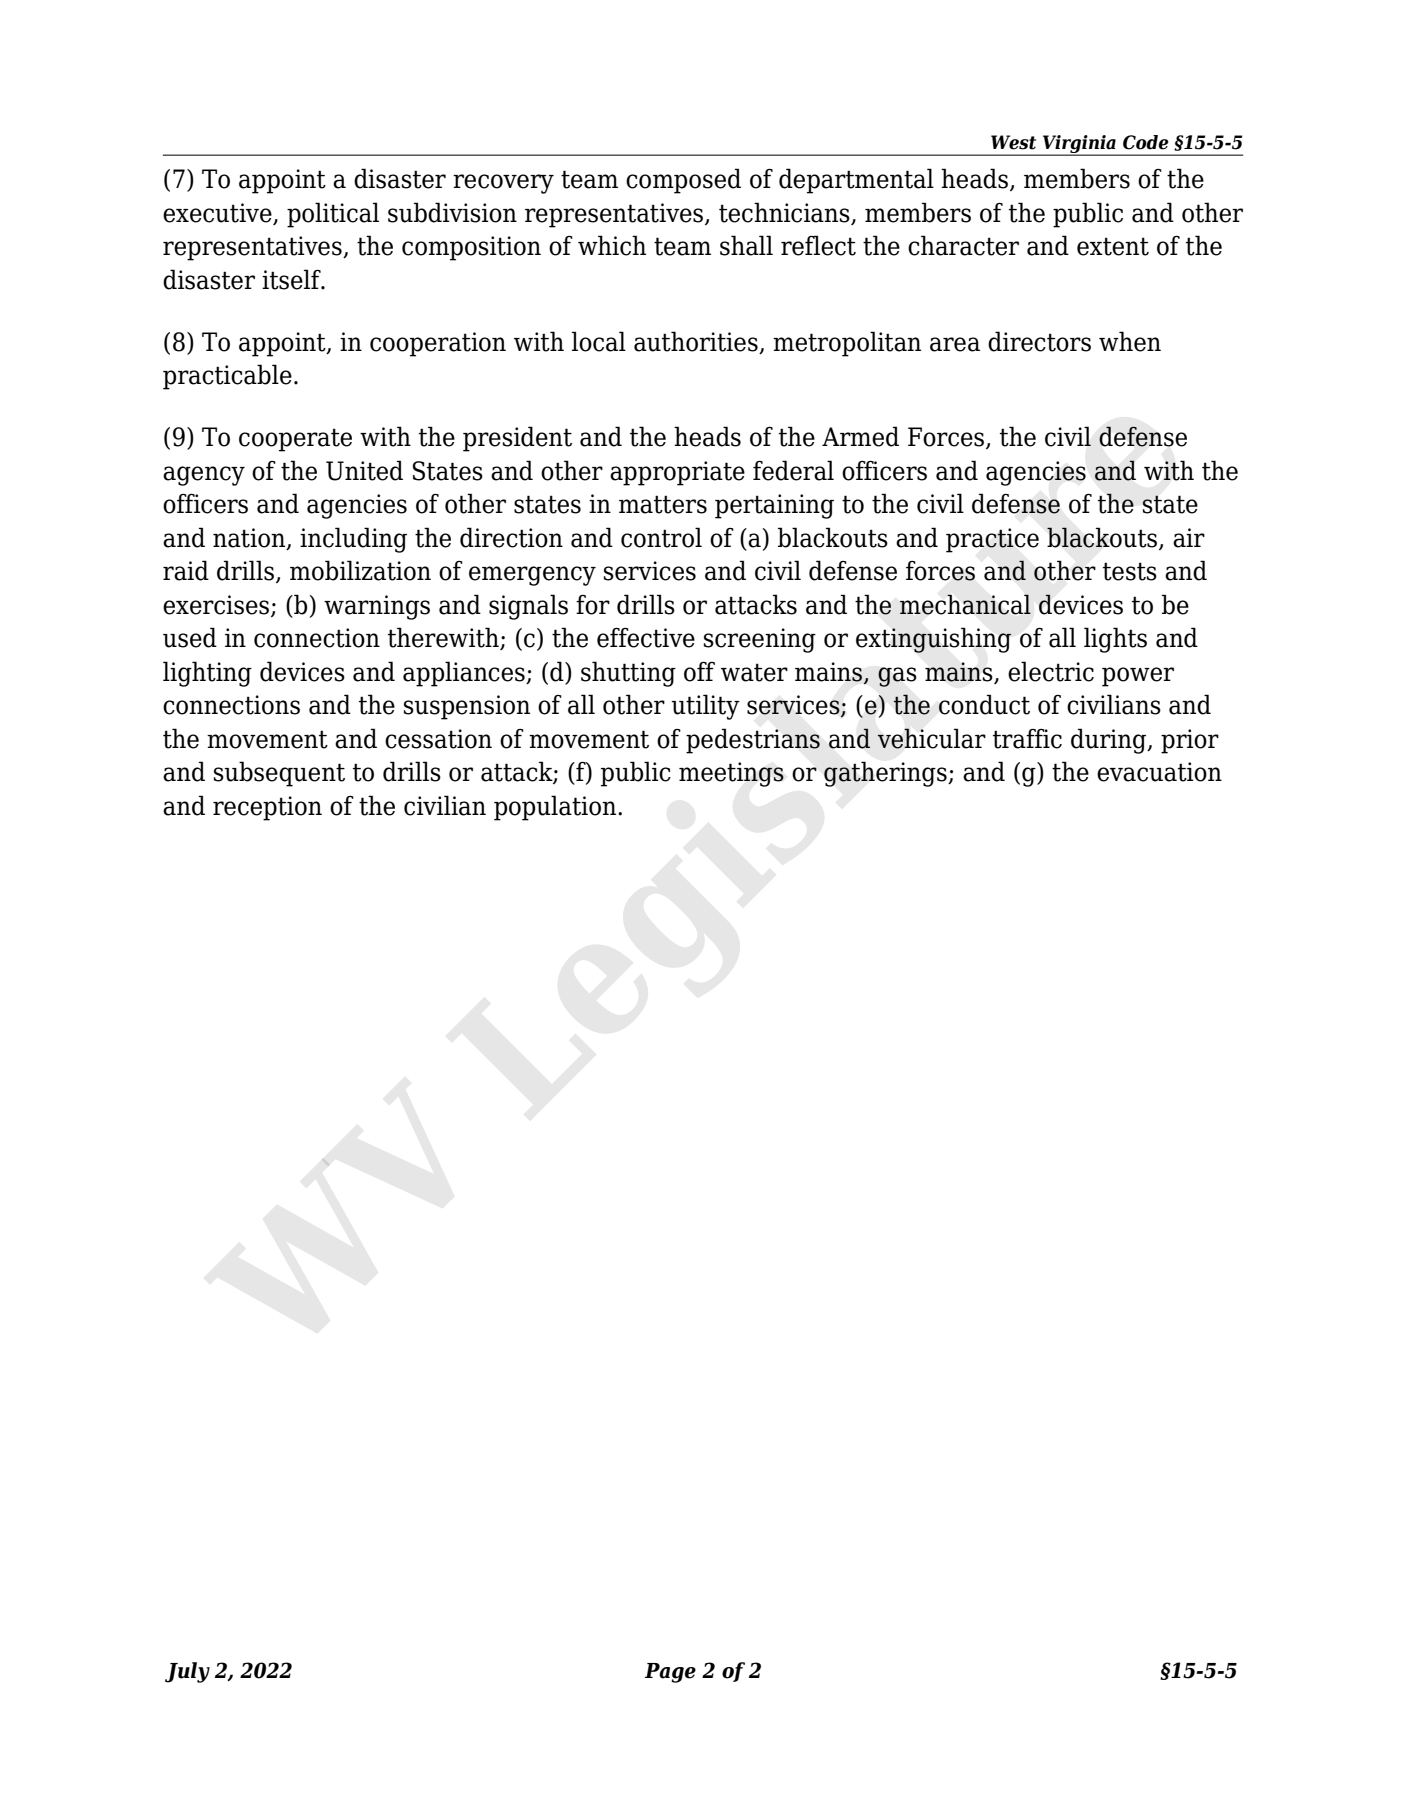  I want to click on gatherings, so click(886, 774).
